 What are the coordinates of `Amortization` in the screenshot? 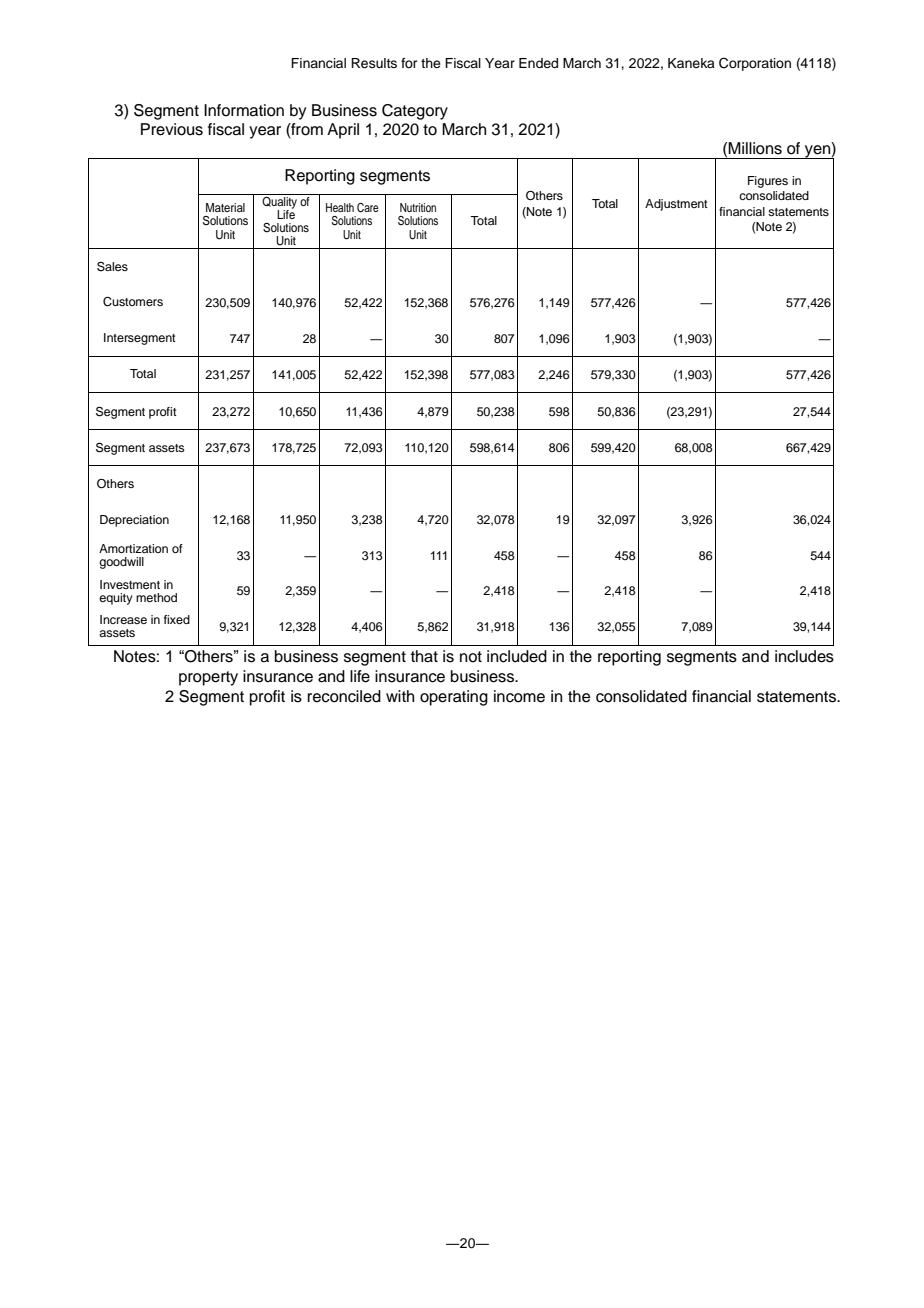 It's located at (133, 548).
